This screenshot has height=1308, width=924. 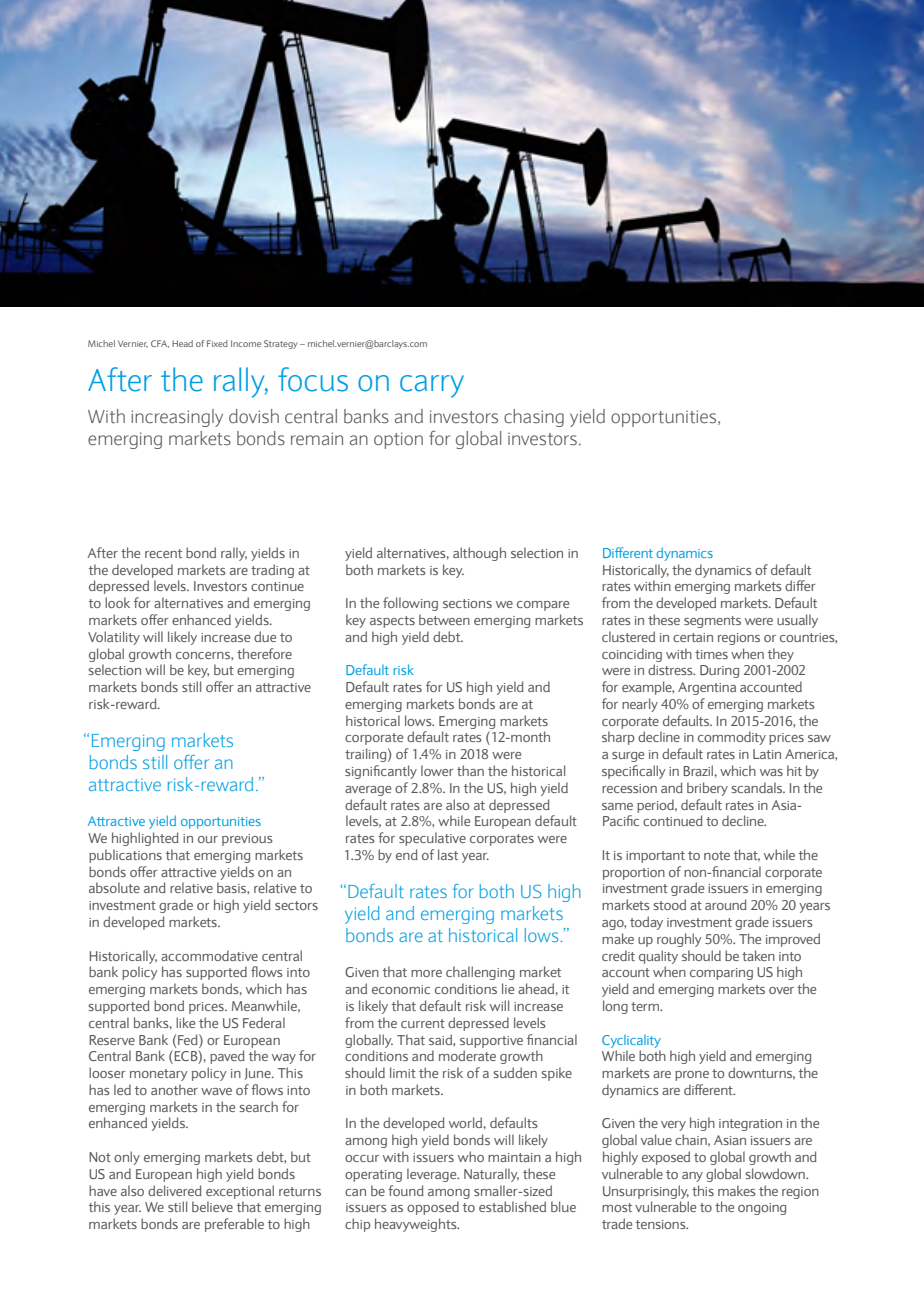 What do you see at coordinates (726, 904) in the screenshot?
I see `around` at bounding box center [726, 904].
